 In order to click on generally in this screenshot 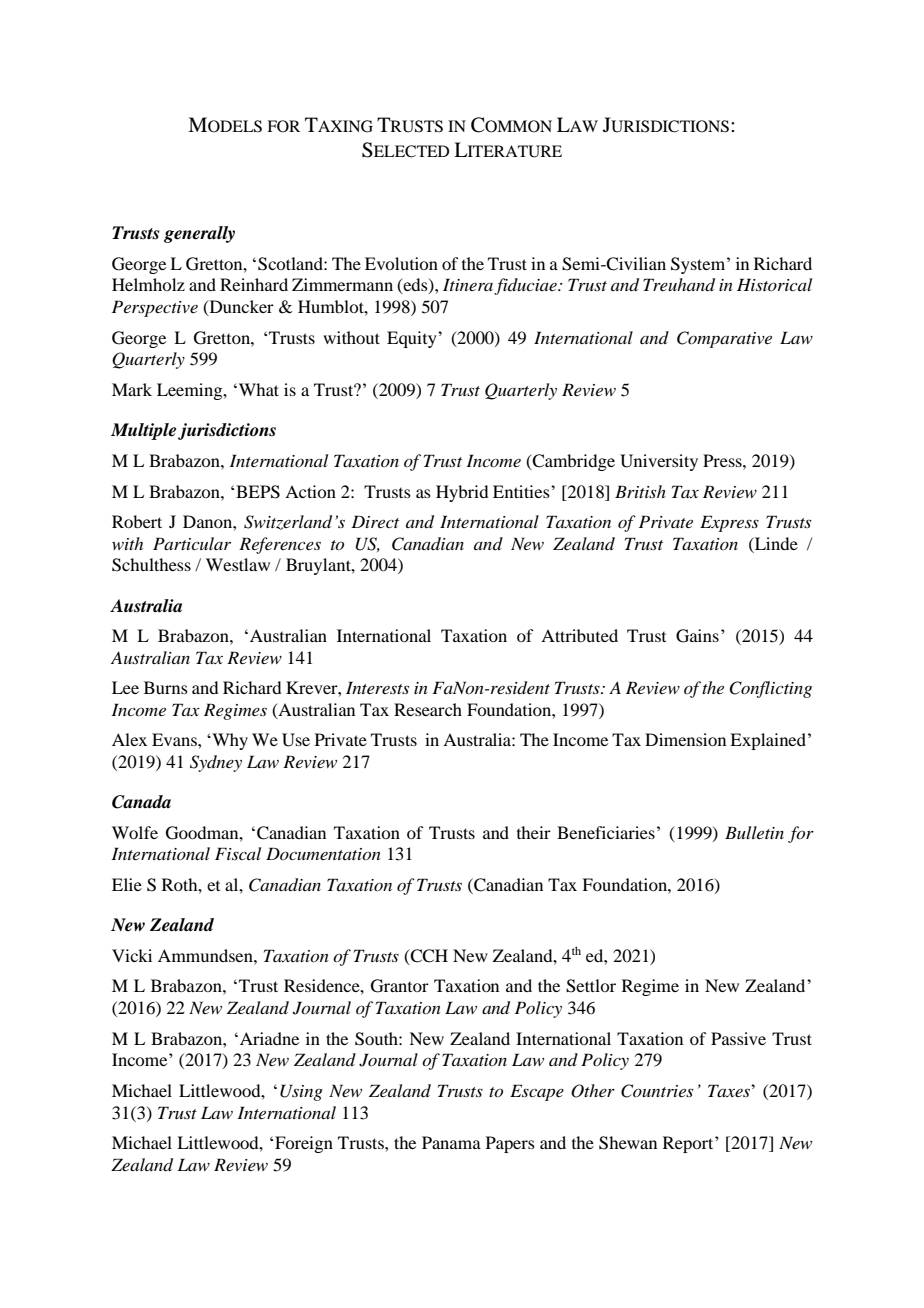, I will do `click(199, 234)`.
